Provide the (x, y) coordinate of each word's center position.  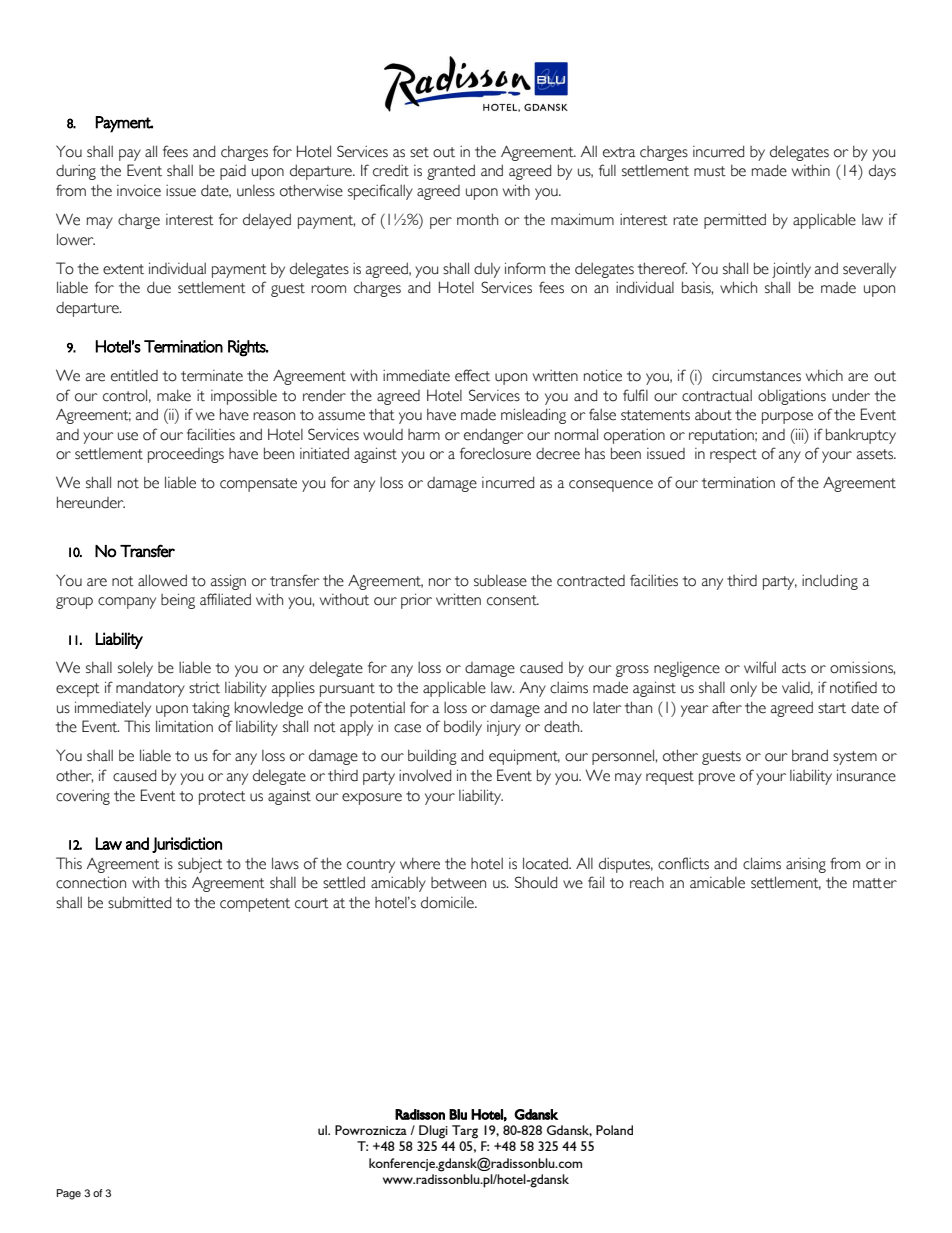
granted (451, 172)
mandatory (150, 689)
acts (794, 668)
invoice (139, 191)
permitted (735, 221)
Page (69, 1194)
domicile (448, 902)
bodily (463, 728)
